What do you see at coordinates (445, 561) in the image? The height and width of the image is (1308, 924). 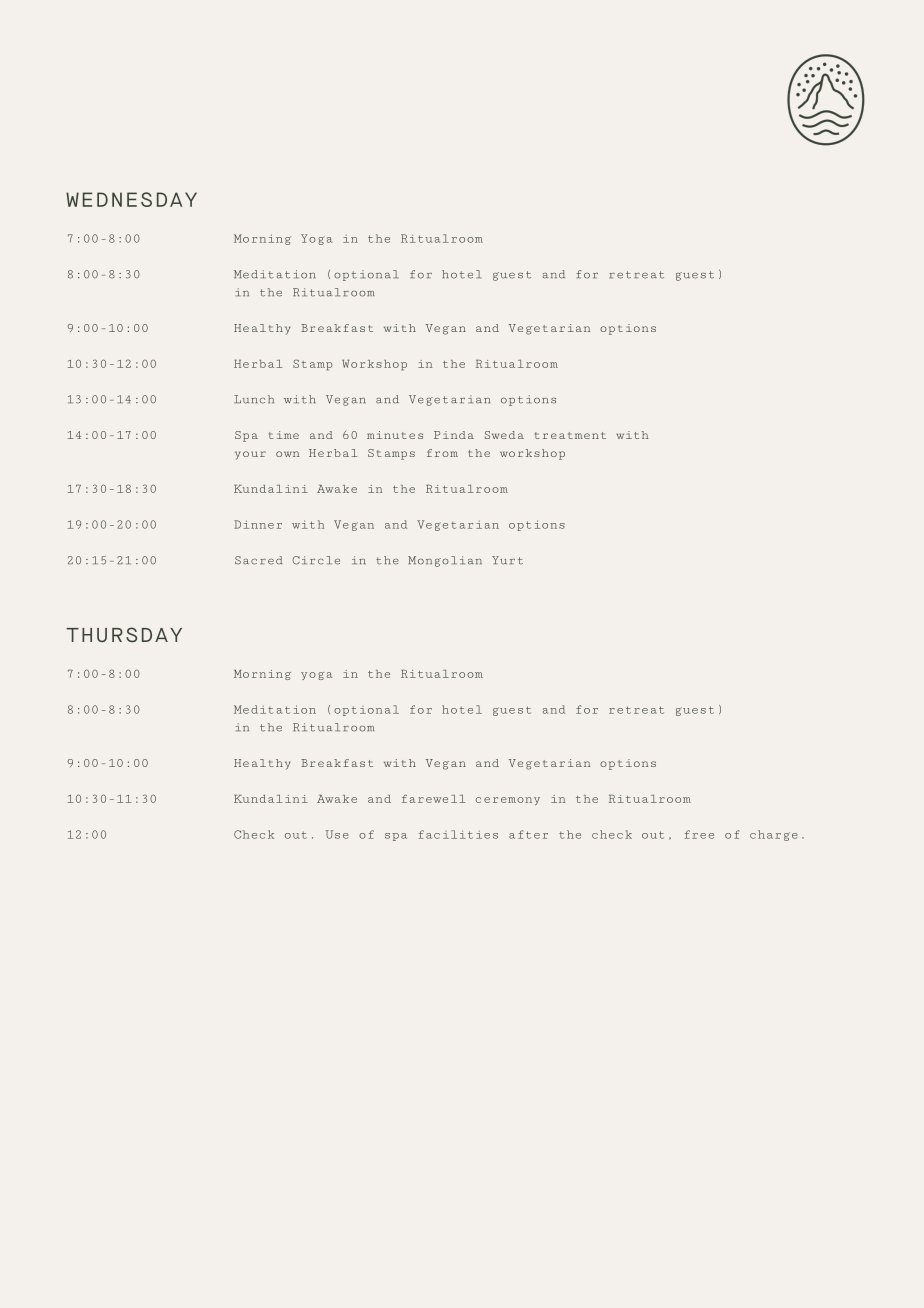 I see `Mongolian` at bounding box center [445, 561].
